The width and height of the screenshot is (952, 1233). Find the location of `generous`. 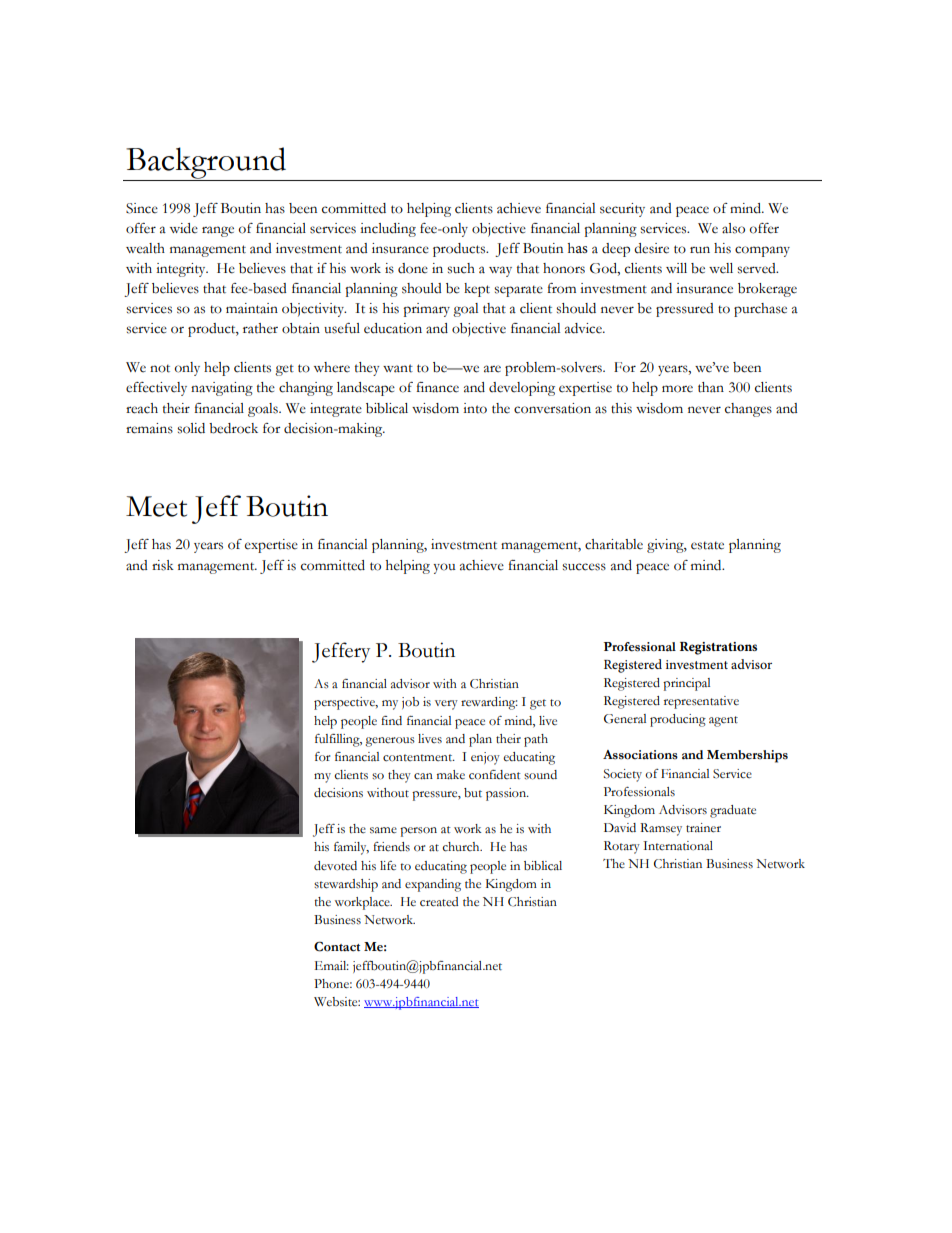

generous is located at coordinates (390, 742).
